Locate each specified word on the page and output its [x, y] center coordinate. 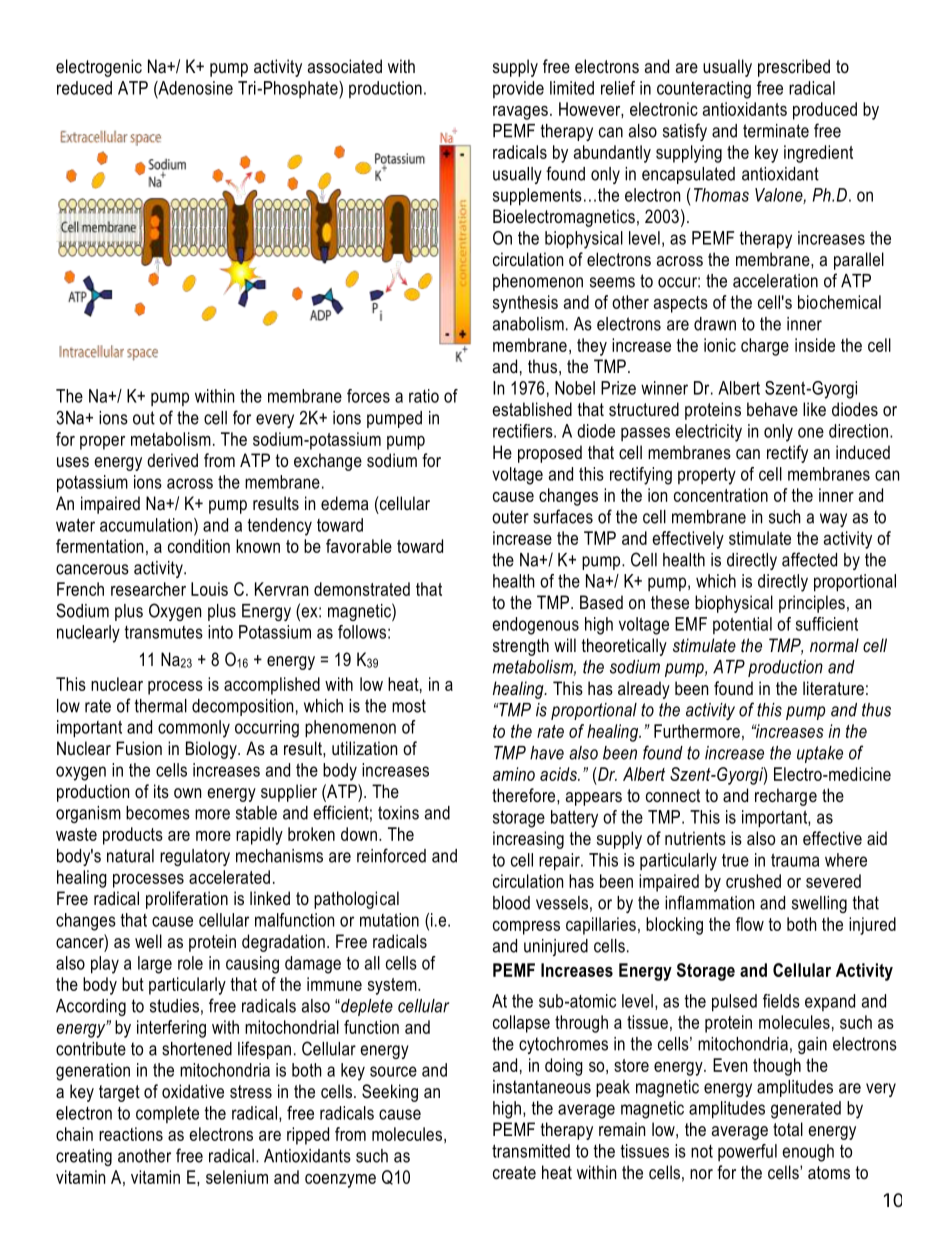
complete [167, 1114]
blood [511, 903]
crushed [753, 881]
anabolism [528, 324]
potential [742, 625]
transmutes [163, 632]
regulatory [195, 857]
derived [172, 460]
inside [815, 345]
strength [521, 647]
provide [518, 89]
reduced [84, 88]
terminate [776, 131]
